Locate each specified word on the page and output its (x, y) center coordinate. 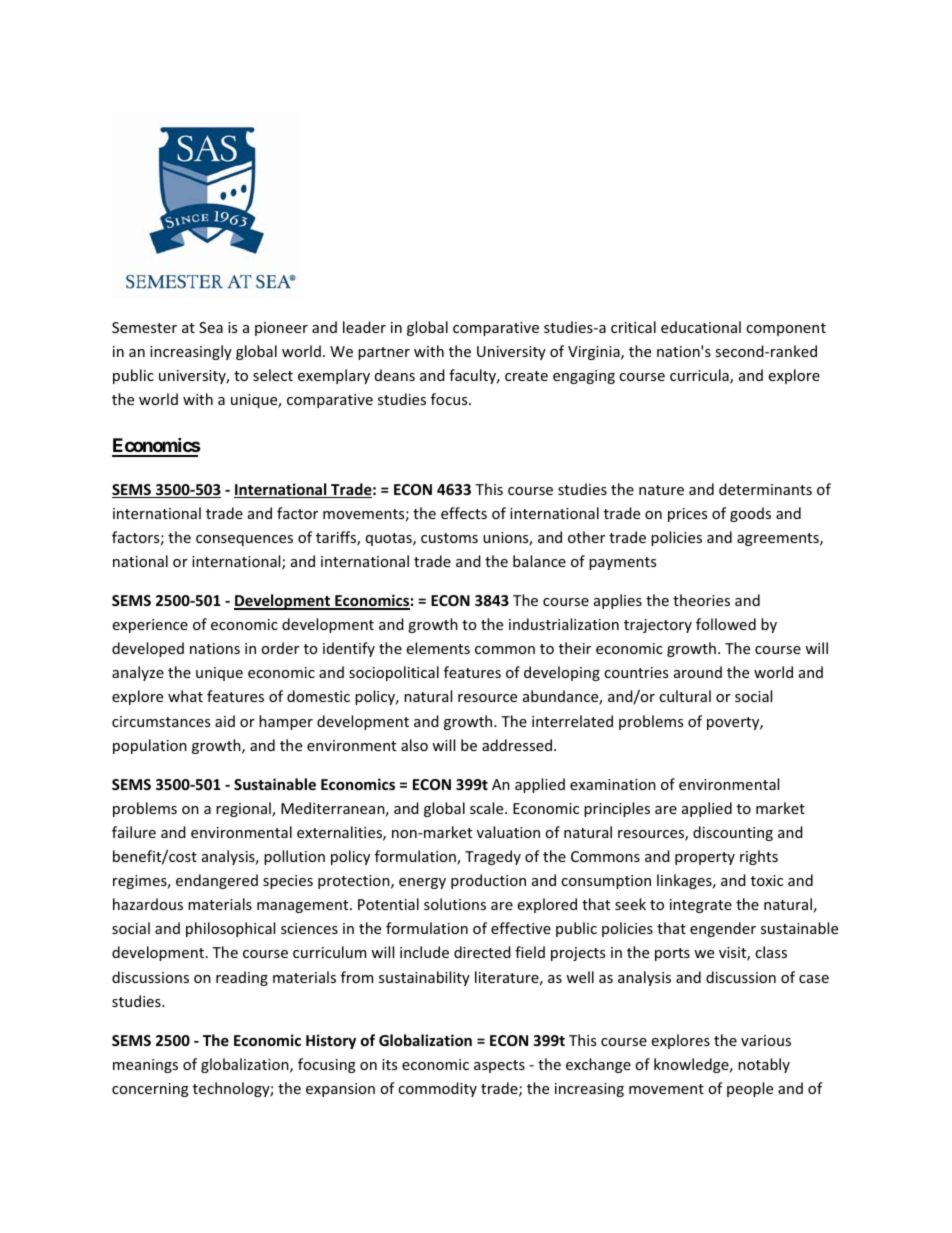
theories (701, 600)
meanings (145, 1066)
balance (539, 561)
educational (701, 327)
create (526, 376)
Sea (211, 327)
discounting (733, 833)
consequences (244, 540)
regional (244, 809)
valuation (508, 832)
